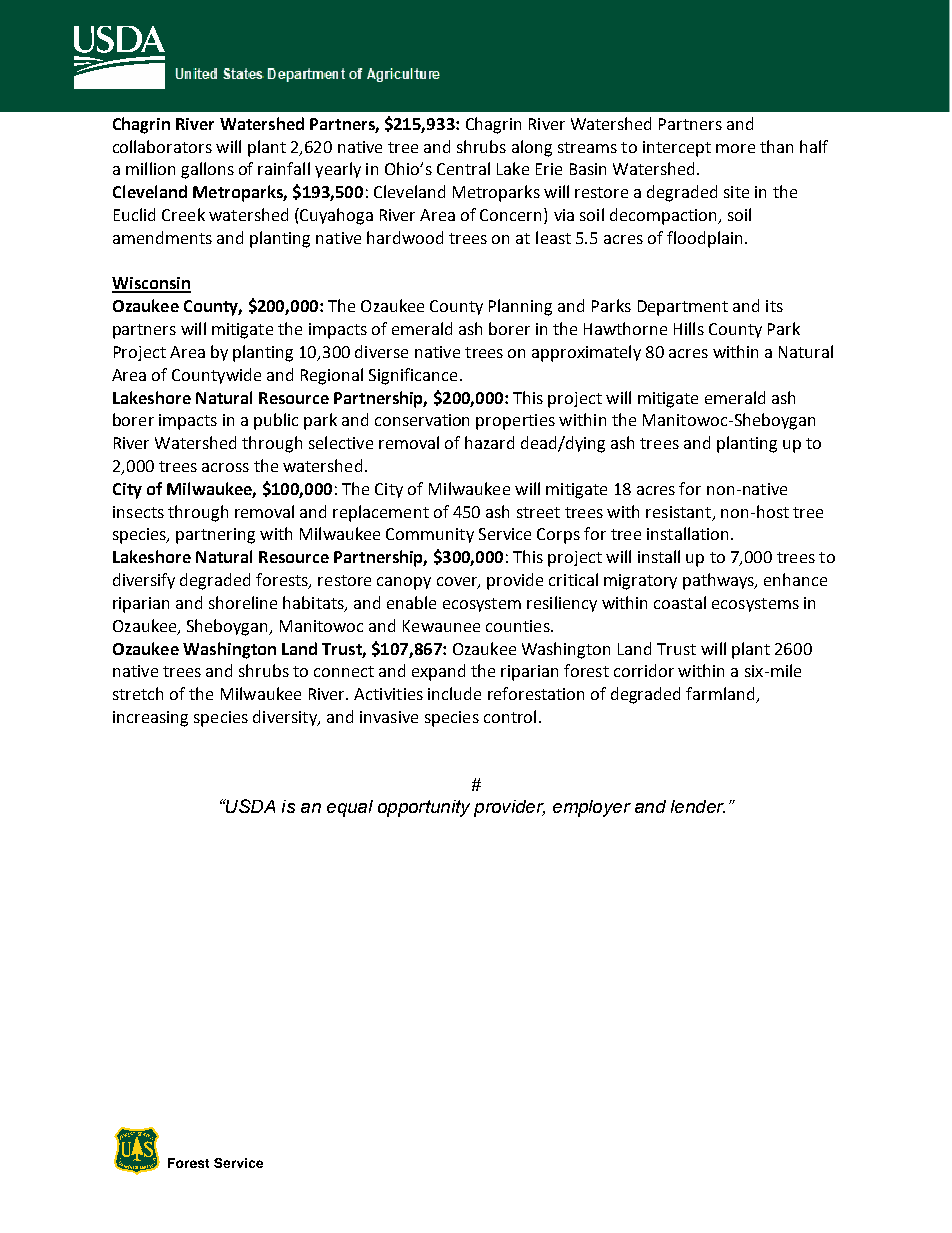  What do you see at coordinates (735, 148) in the screenshot?
I see `more` at bounding box center [735, 148].
